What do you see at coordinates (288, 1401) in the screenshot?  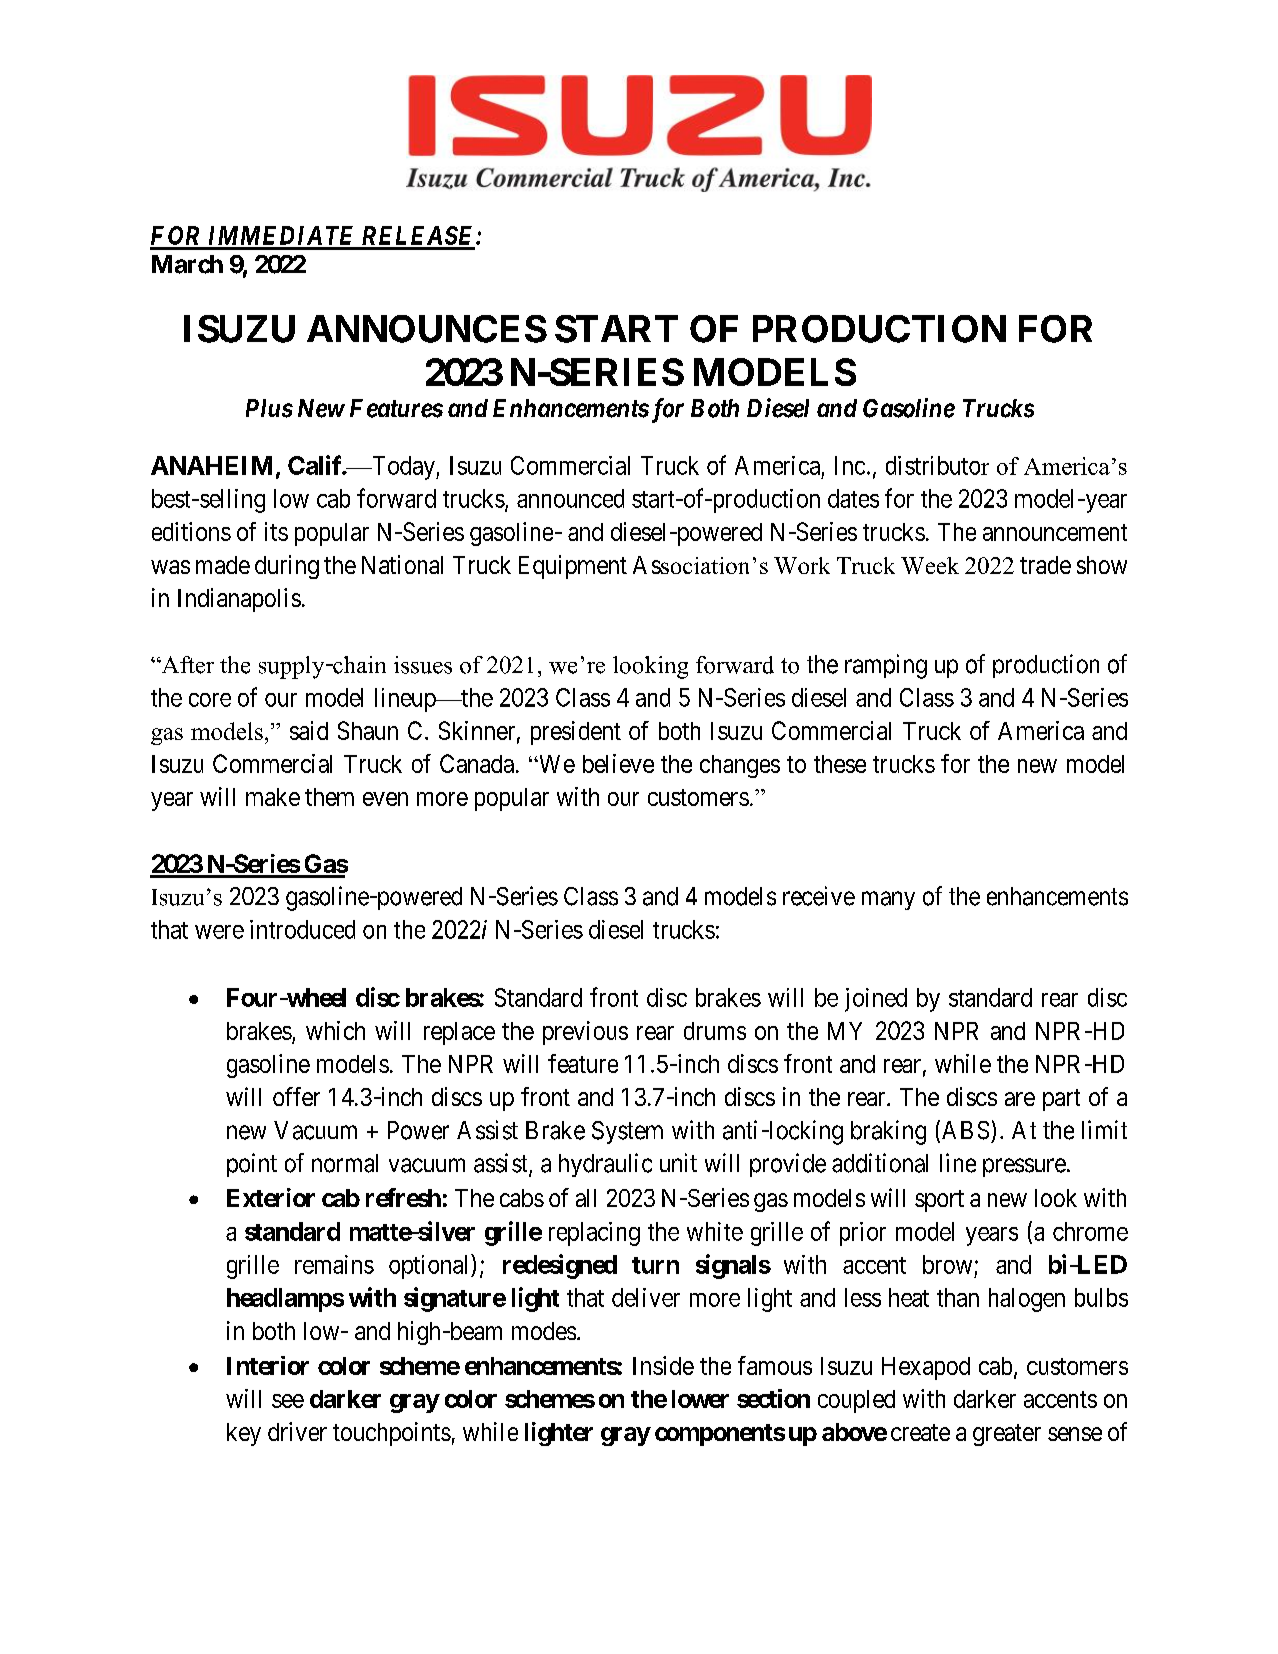 I see `see` at bounding box center [288, 1401].
